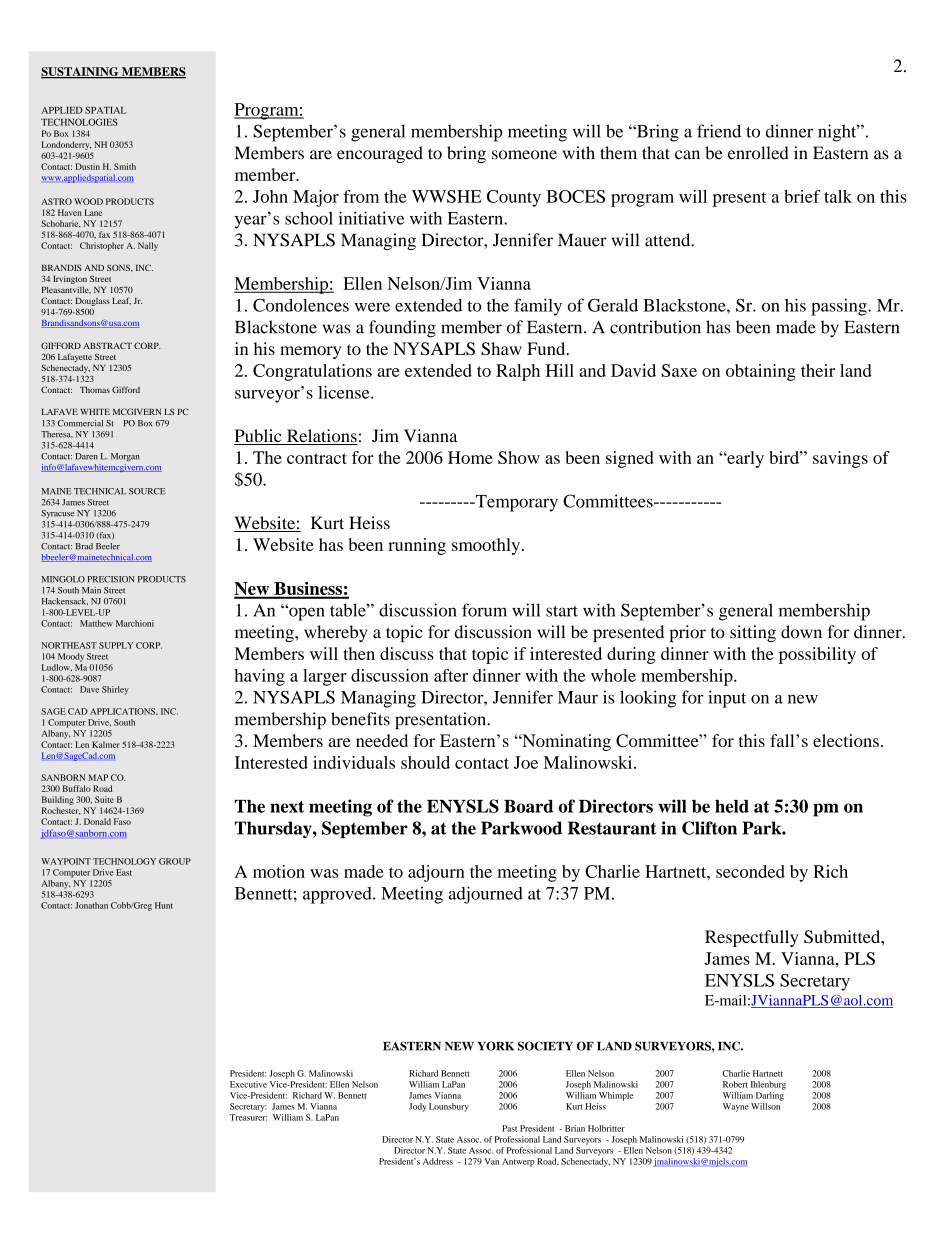 The image size is (952, 1233). Describe the element at coordinates (470, 457) in the screenshot. I see `Home` at that location.
